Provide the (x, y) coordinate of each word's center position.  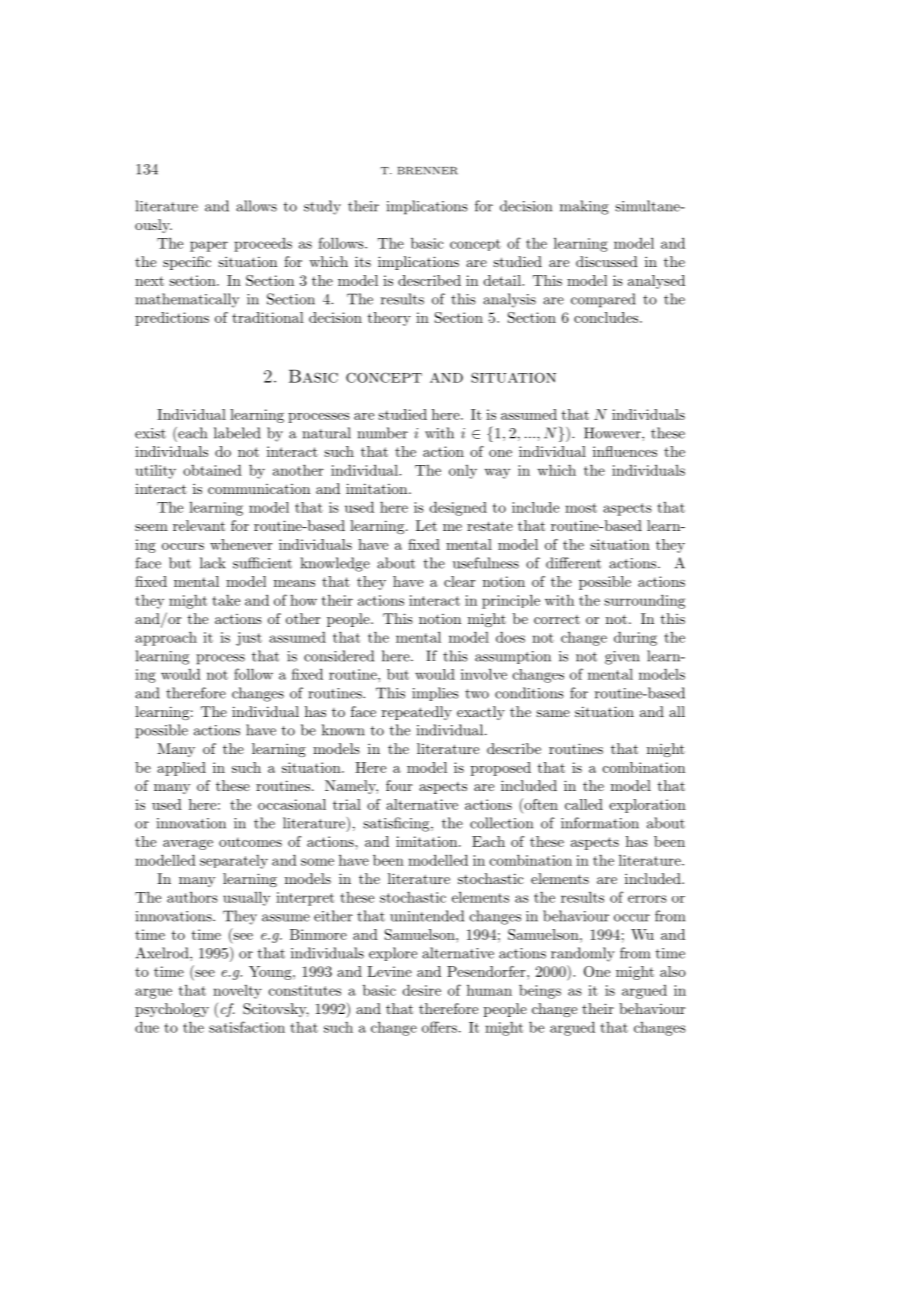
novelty (237, 992)
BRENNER (428, 171)
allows (256, 206)
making (584, 207)
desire (422, 990)
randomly (583, 954)
